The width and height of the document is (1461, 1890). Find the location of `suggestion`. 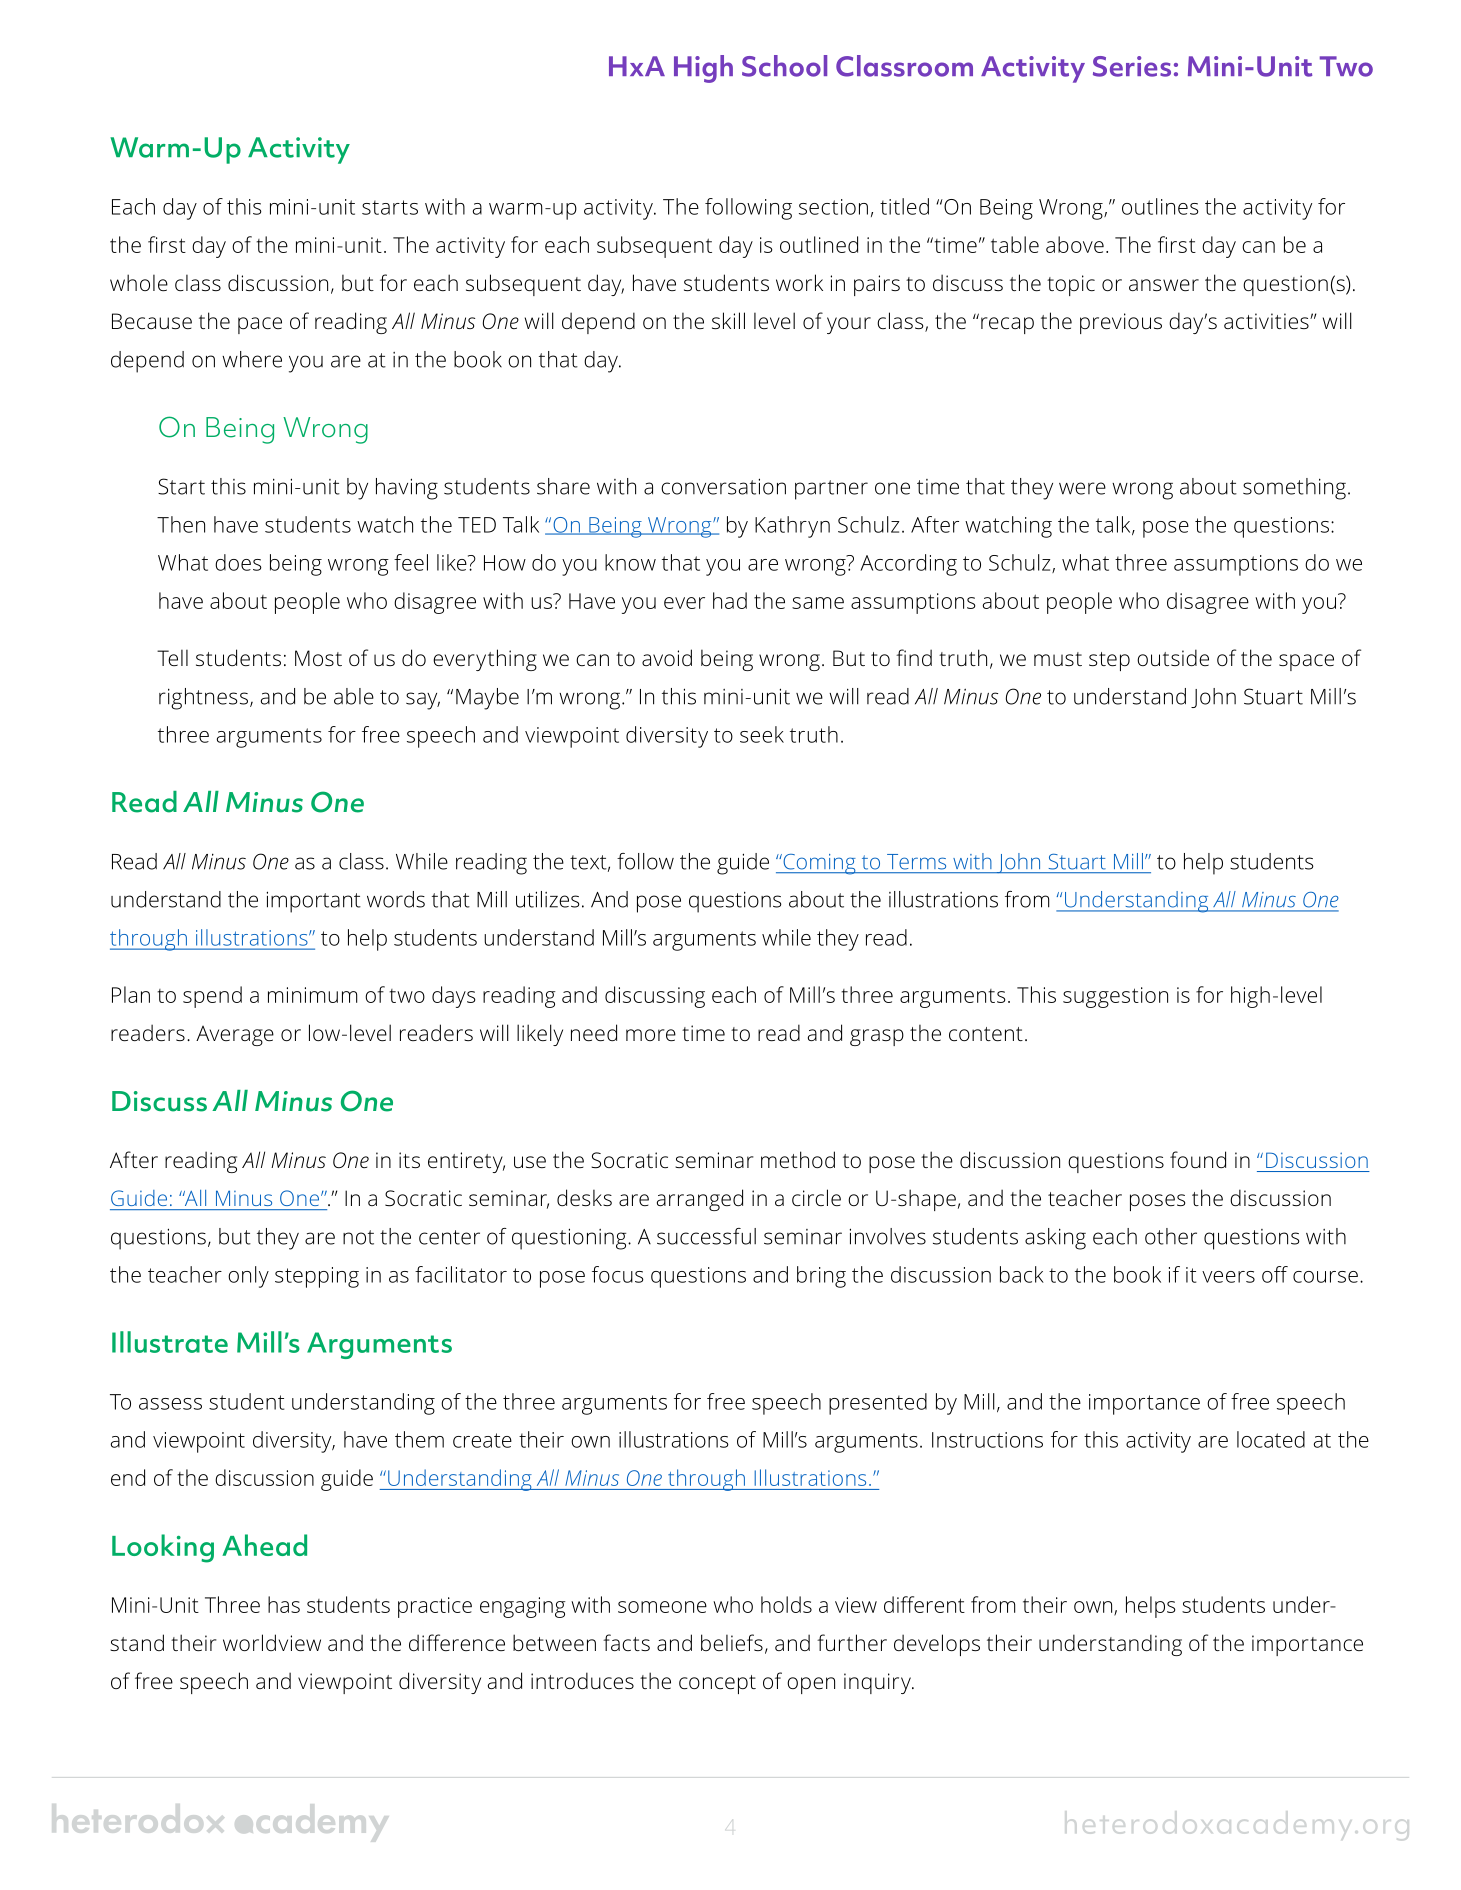

suggestion is located at coordinates (1115, 997).
